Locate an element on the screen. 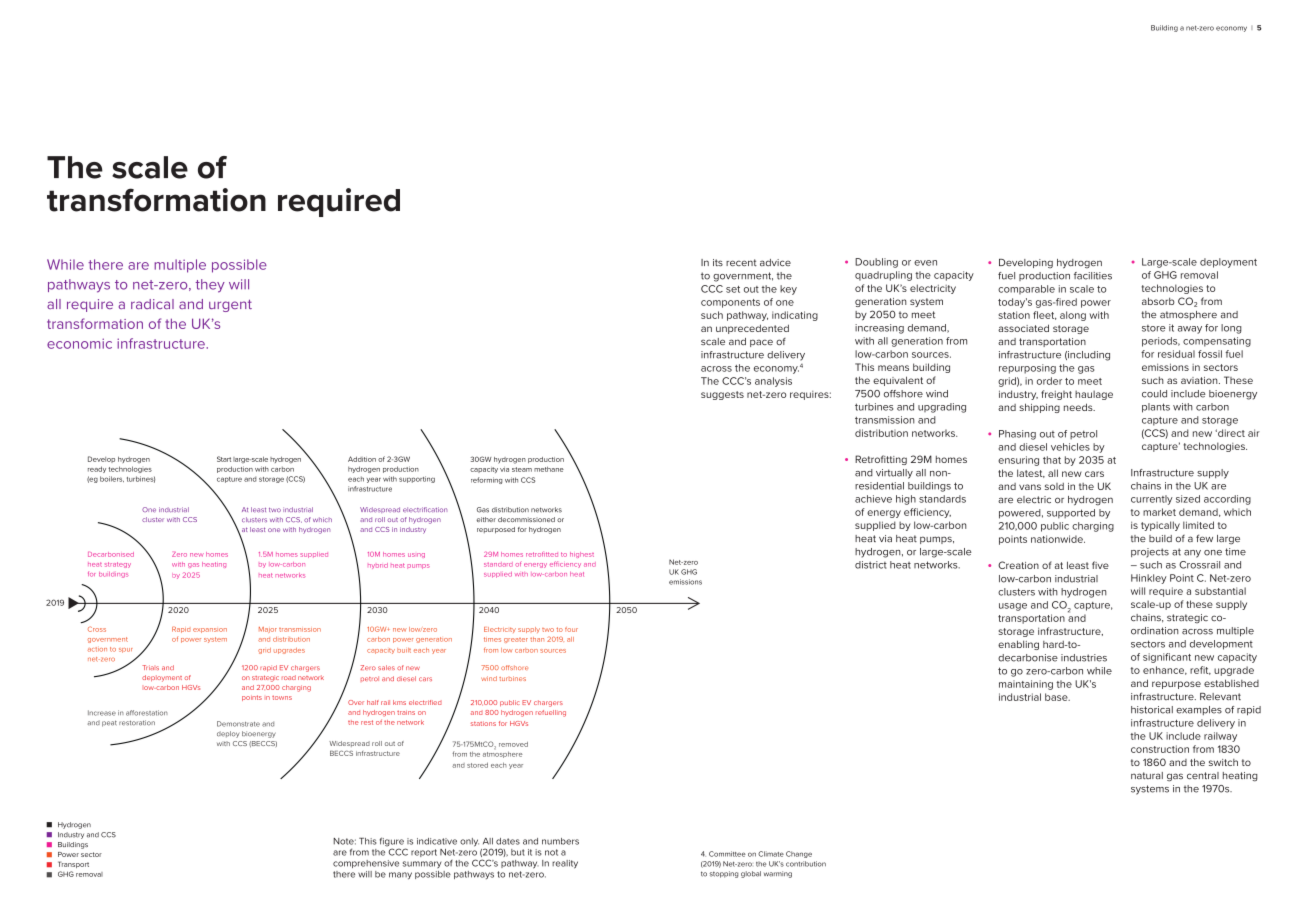  strategy is located at coordinates (118, 565).
